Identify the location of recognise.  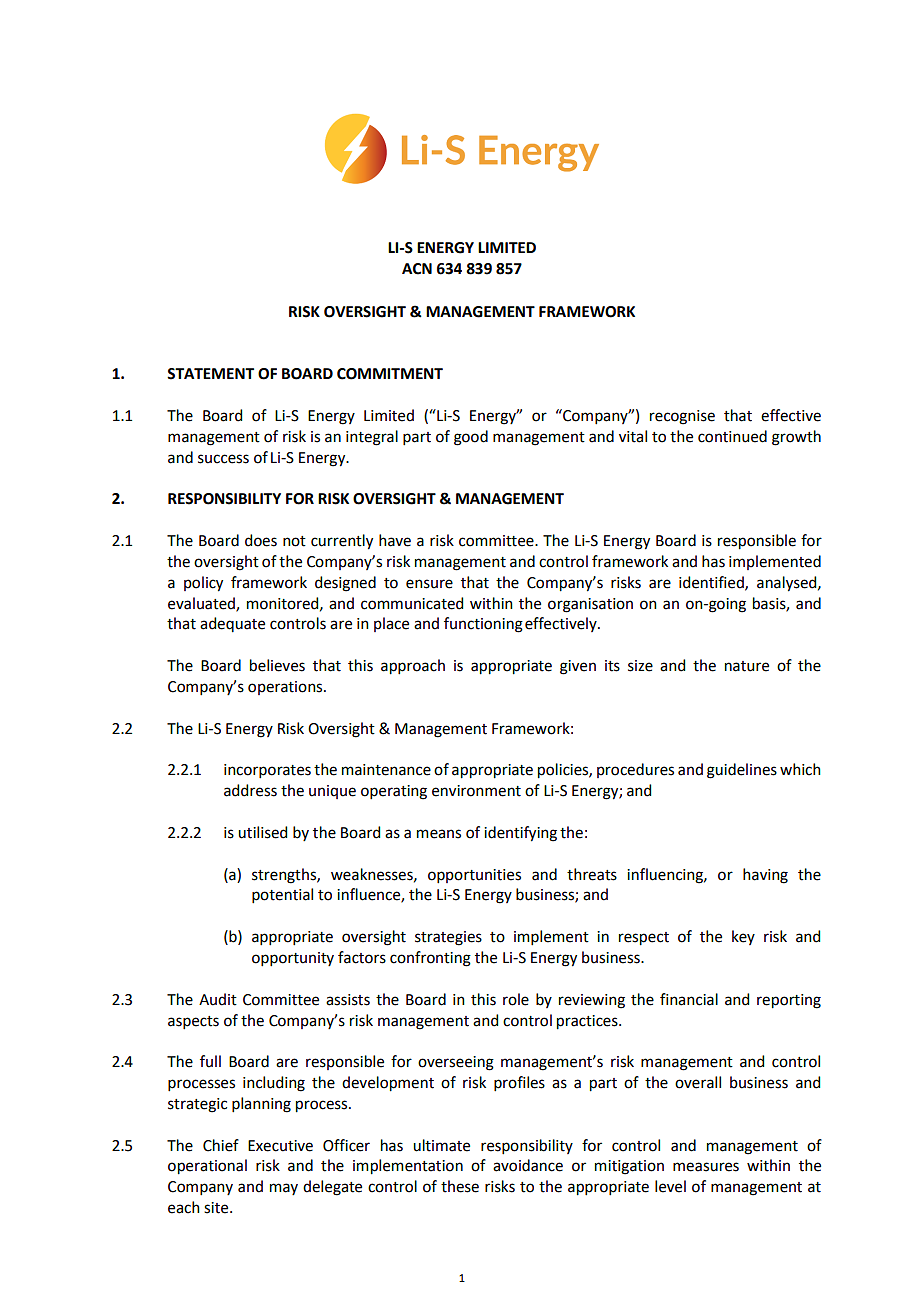
(682, 417).
